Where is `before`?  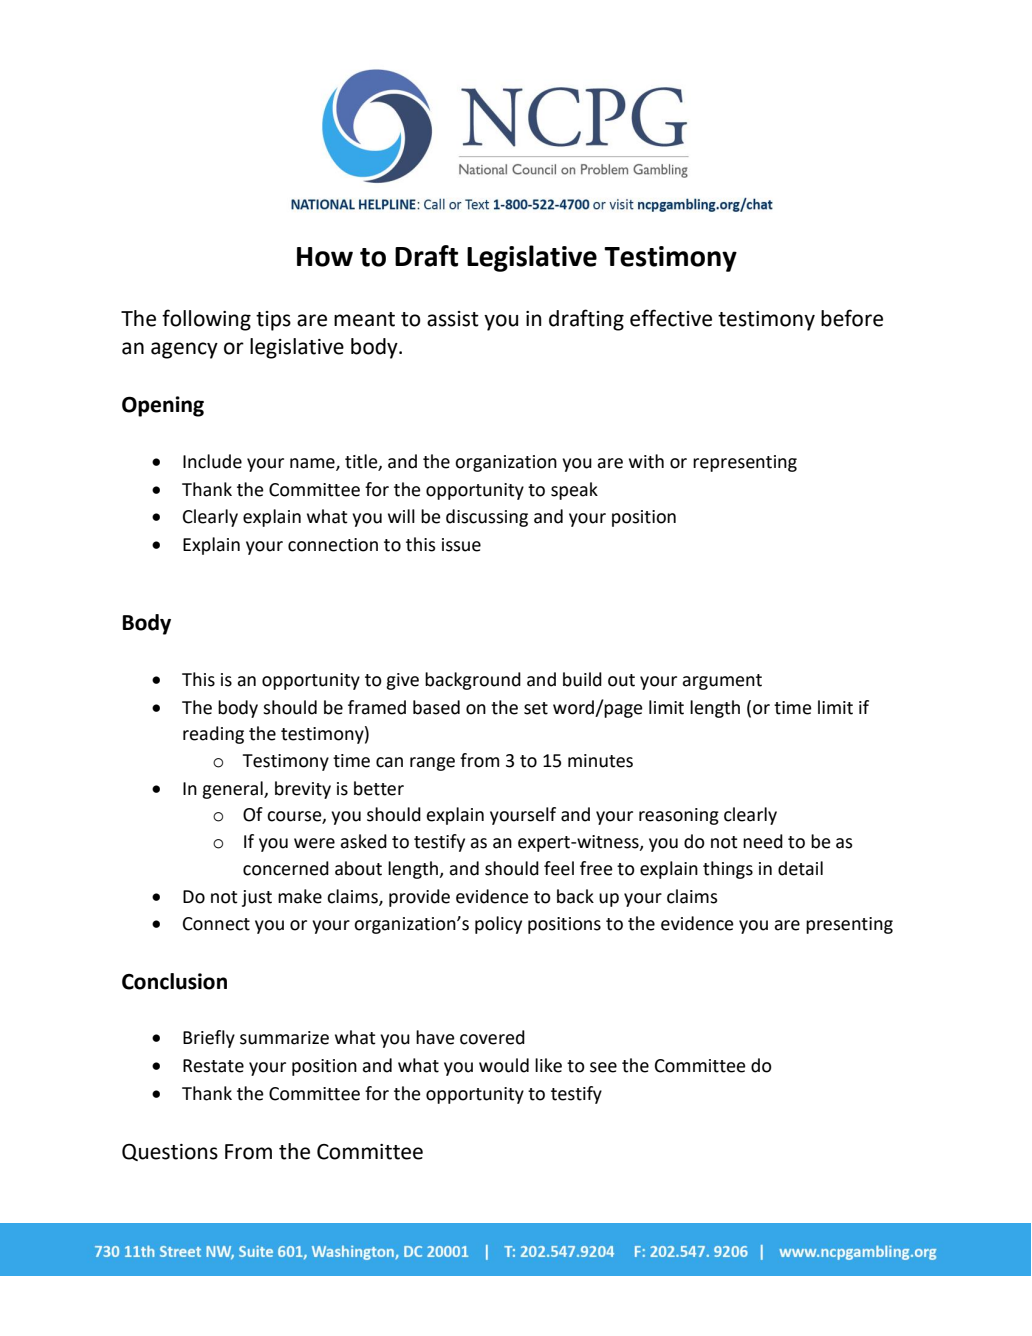 before is located at coordinates (852, 318).
